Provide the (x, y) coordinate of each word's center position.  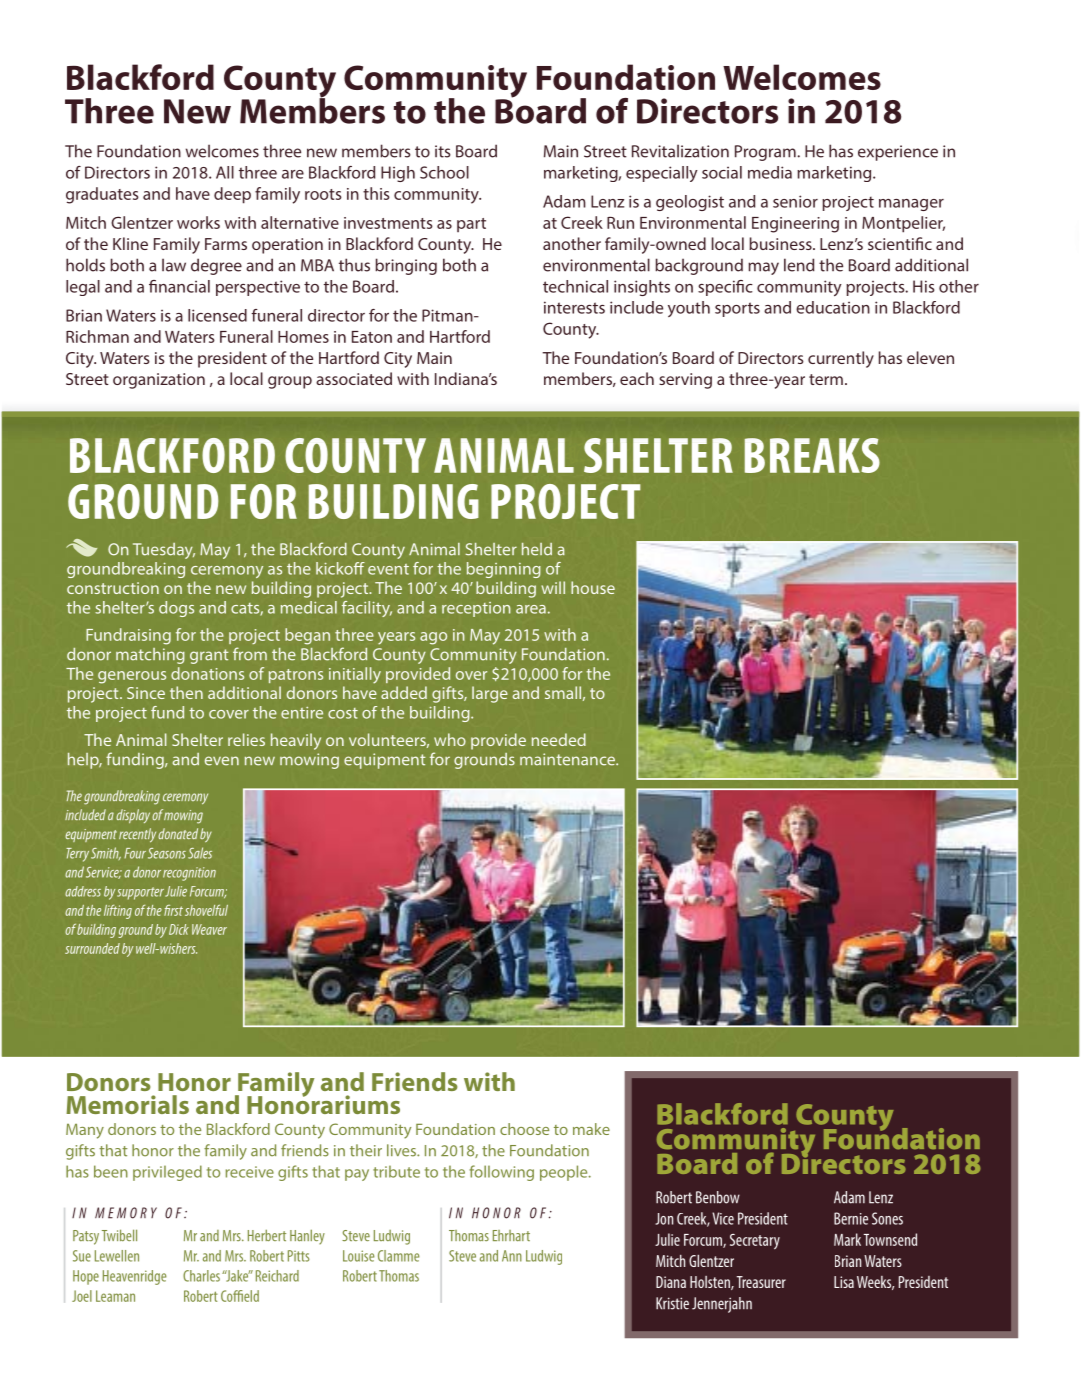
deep (232, 195)
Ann (512, 1256)
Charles (201, 1276)
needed (559, 739)
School (444, 172)
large (490, 694)
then (186, 692)
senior (795, 201)
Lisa (844, 1282)
